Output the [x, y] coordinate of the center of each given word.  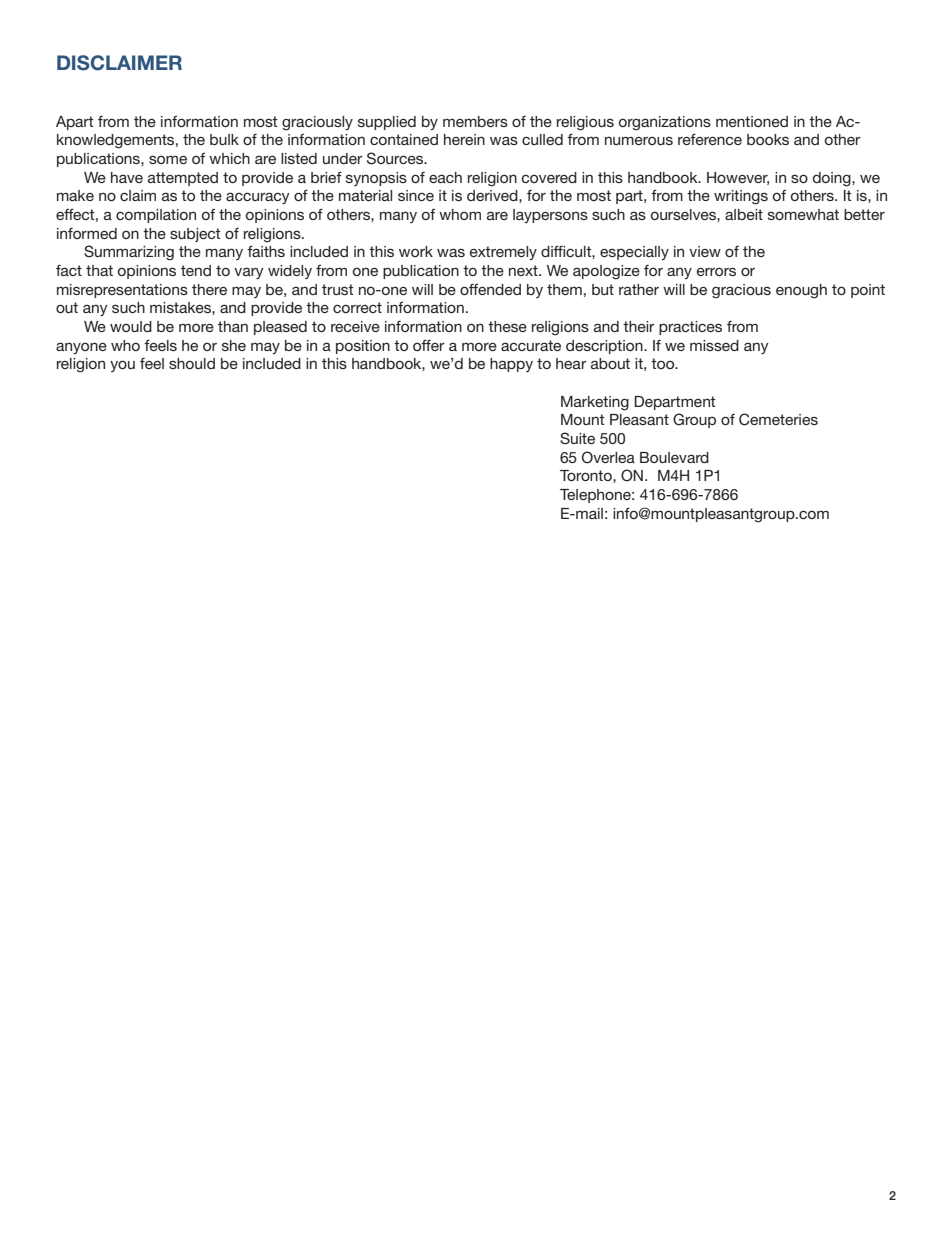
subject [195, 235]
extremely [503, 253]
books [768, 139]
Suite [577, 438]
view [705, 251]
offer [429, 345]
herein [464, 139]
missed [714, 345]
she [234, 345]
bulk [224, 139]
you [122, 366]
